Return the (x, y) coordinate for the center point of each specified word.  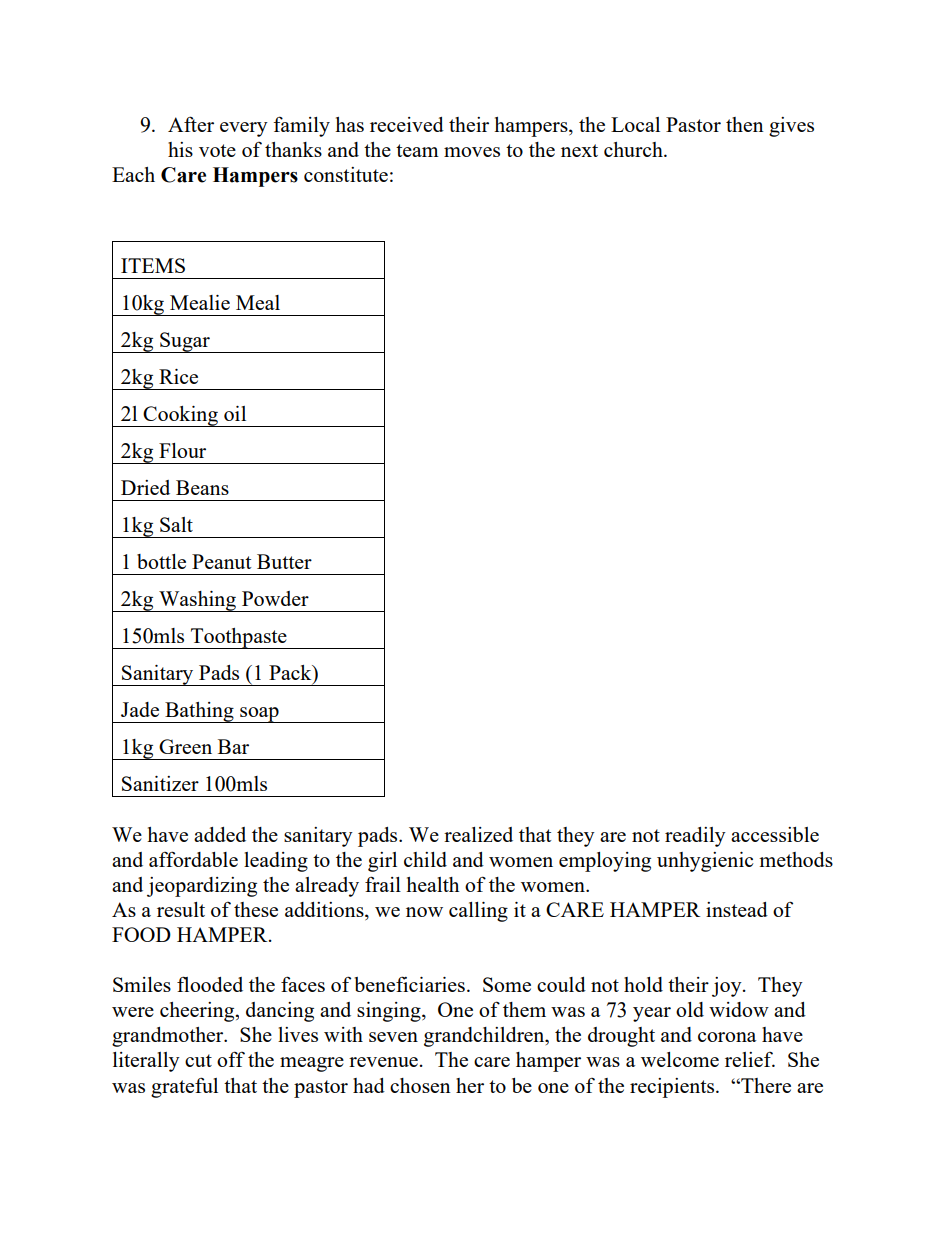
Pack (291, 674)
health (432, 884)
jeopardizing (202, 887)
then (745, 124)
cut (198, 1060)
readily (695, 837)
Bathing (199, 712)
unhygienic (705, 862)
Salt (176, 524)
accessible (775, 834)
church (634, 149)
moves (472, 152)
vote (217, 150)
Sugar (185, 342)
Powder (275, 598)
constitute (346, 174)
